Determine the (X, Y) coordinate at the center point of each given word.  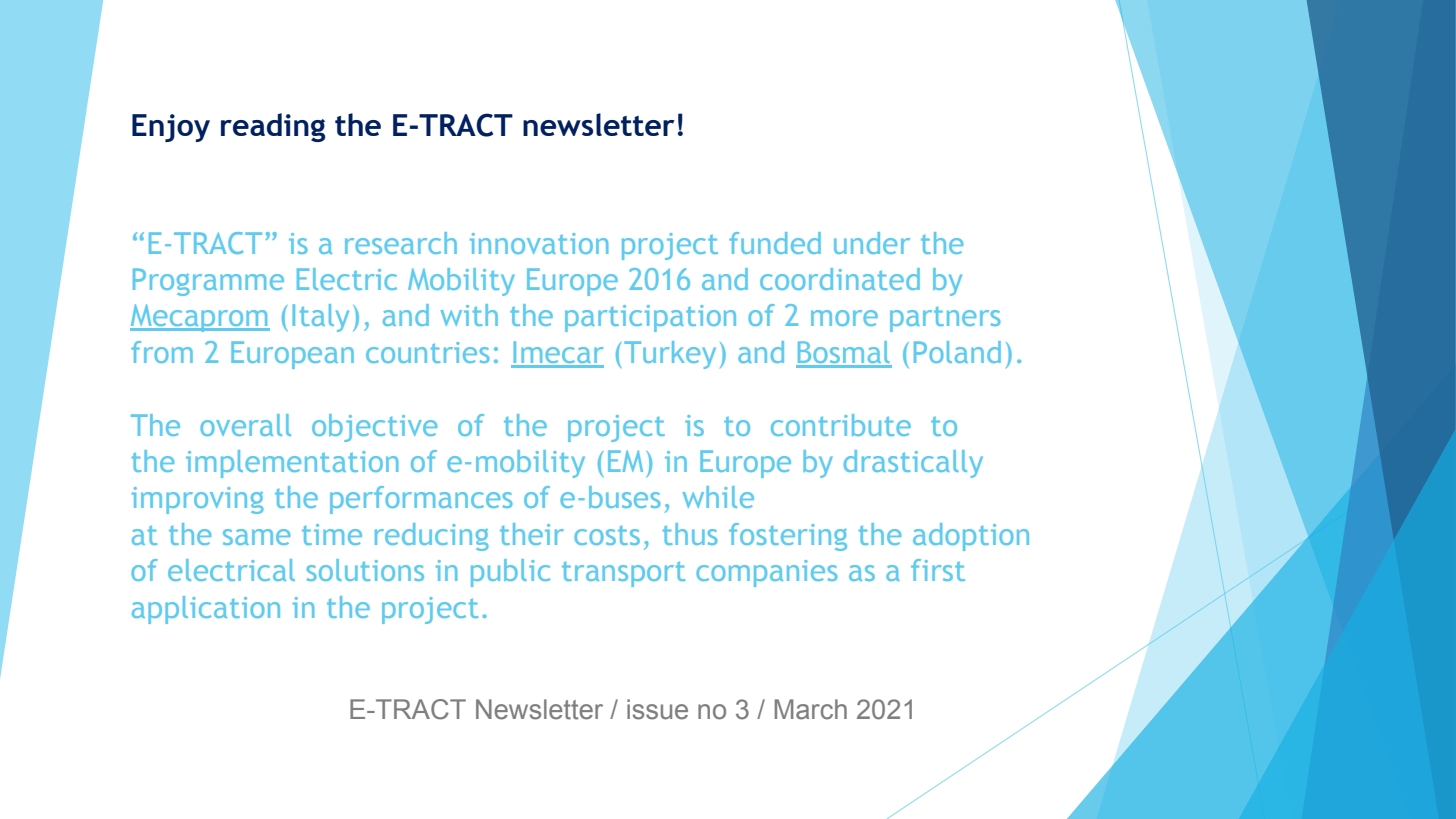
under (872, 243)
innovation (539, 243)
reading (273, 127)
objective (374, 428)
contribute (841, 425)
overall (245, 425)
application (206, 610)
